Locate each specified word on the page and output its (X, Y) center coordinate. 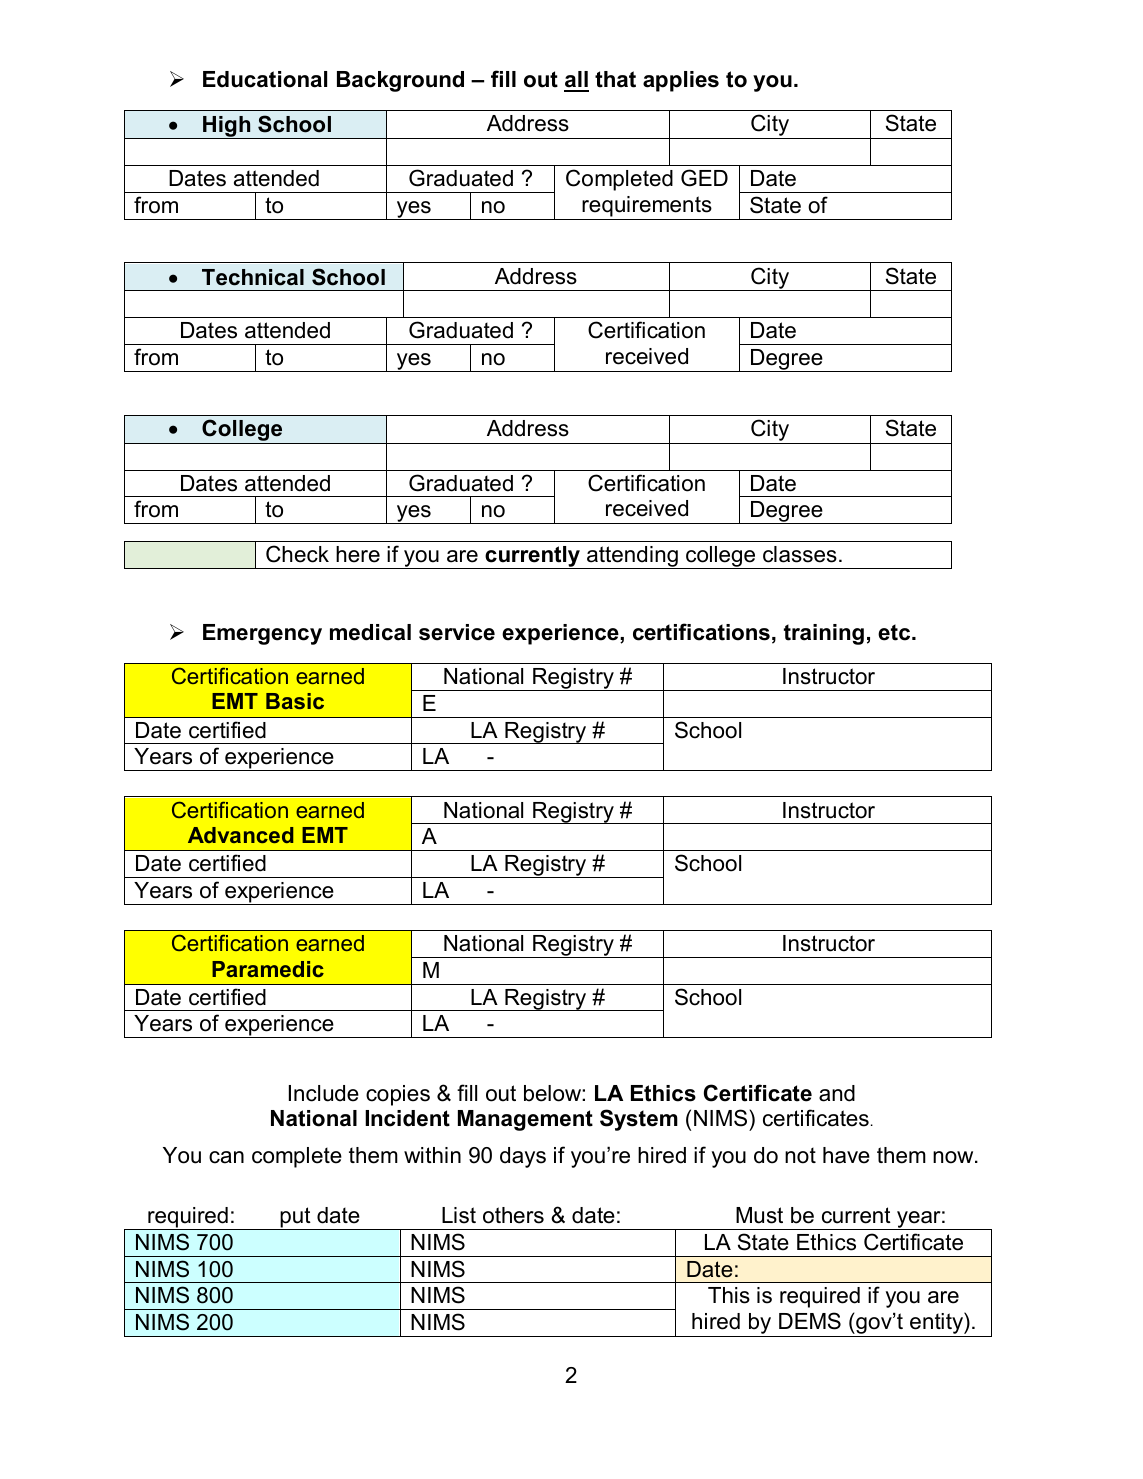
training (824, 634)
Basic (295, 701)
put (295, 1218)
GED (704, 178)
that (615, 79)
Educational (265, 79)
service (457, 632)
